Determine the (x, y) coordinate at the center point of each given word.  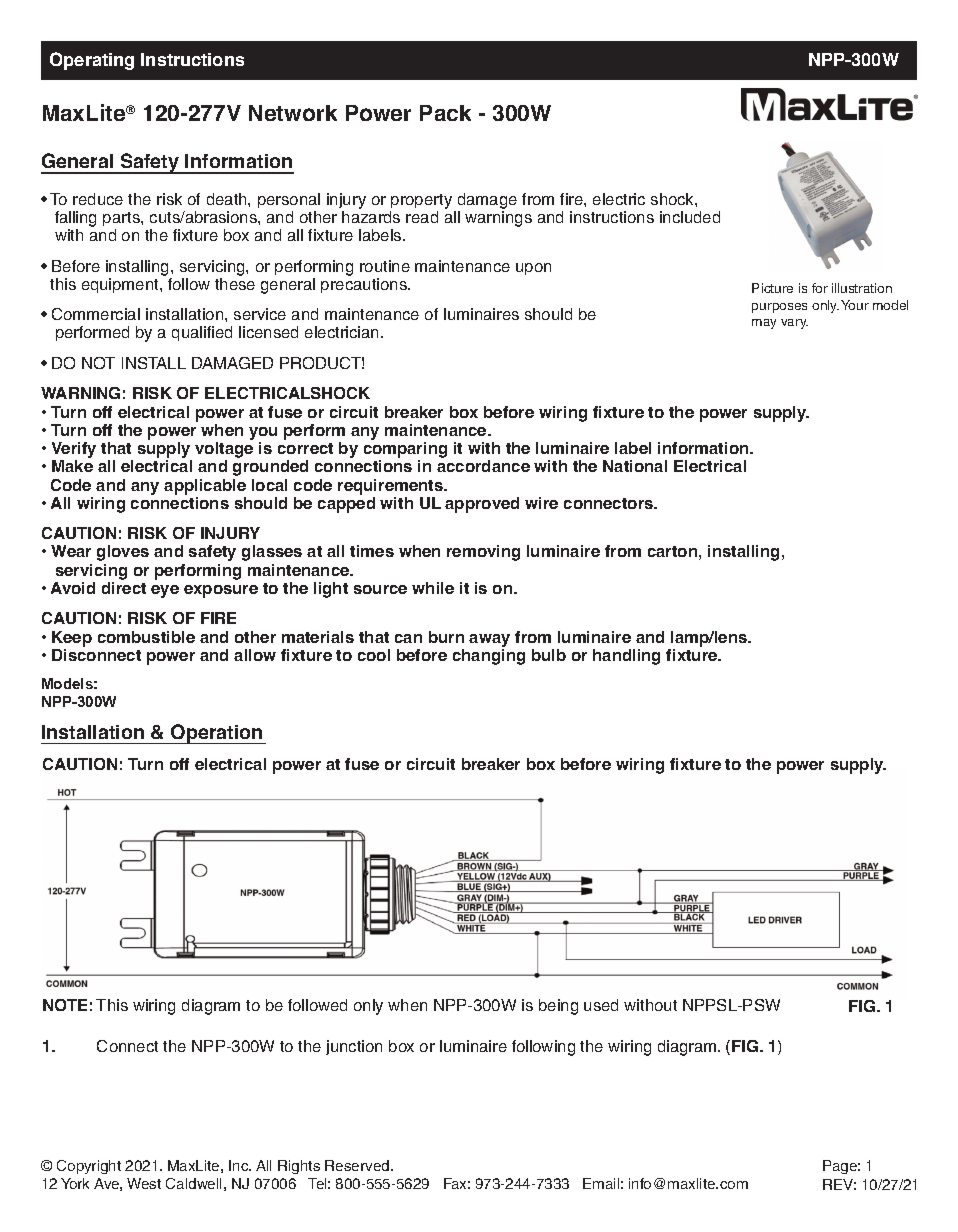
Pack (445, 113)
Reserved (358, 1165)
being (558, 1007)
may (764, 324)
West (144, 1183)
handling (626, 657)
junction (354, 1047)
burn (446, 637)
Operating (92, 61)
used (601, 1005)
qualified (202, 333)
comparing (405, 451)
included (690, 217)
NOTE (65, 1005)
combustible (146, 637)
